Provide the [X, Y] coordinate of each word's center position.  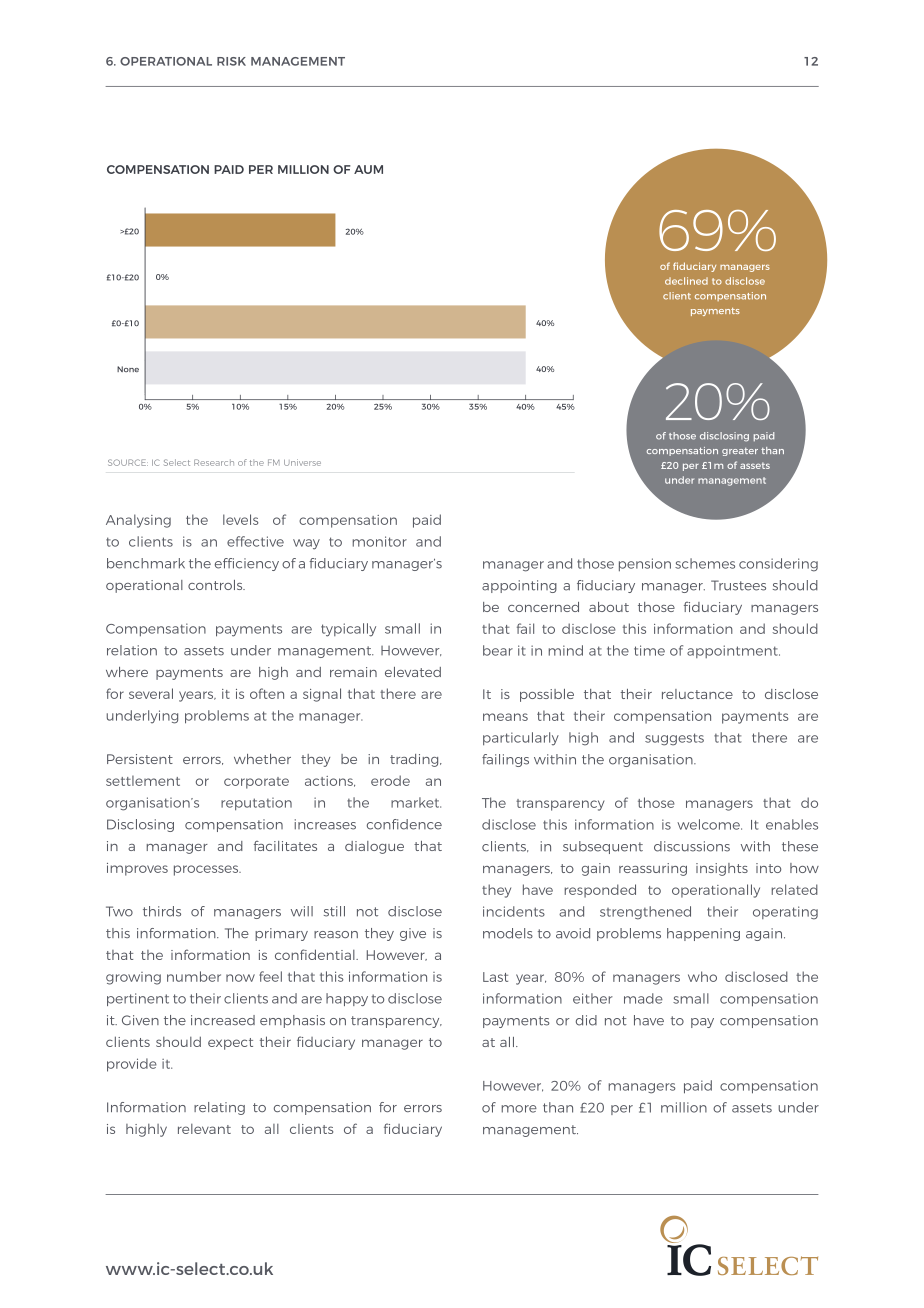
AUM [368, 169]
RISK [231, 61]
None [128, 369]
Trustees [738, 585]
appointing [519, 586]
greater [740, 452]
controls [216, 585]
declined [686, 281]
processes [207, 870]
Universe [302, 462]
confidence [404, 824]
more [519, 1109]
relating [219, 1108]
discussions [692, 846]
